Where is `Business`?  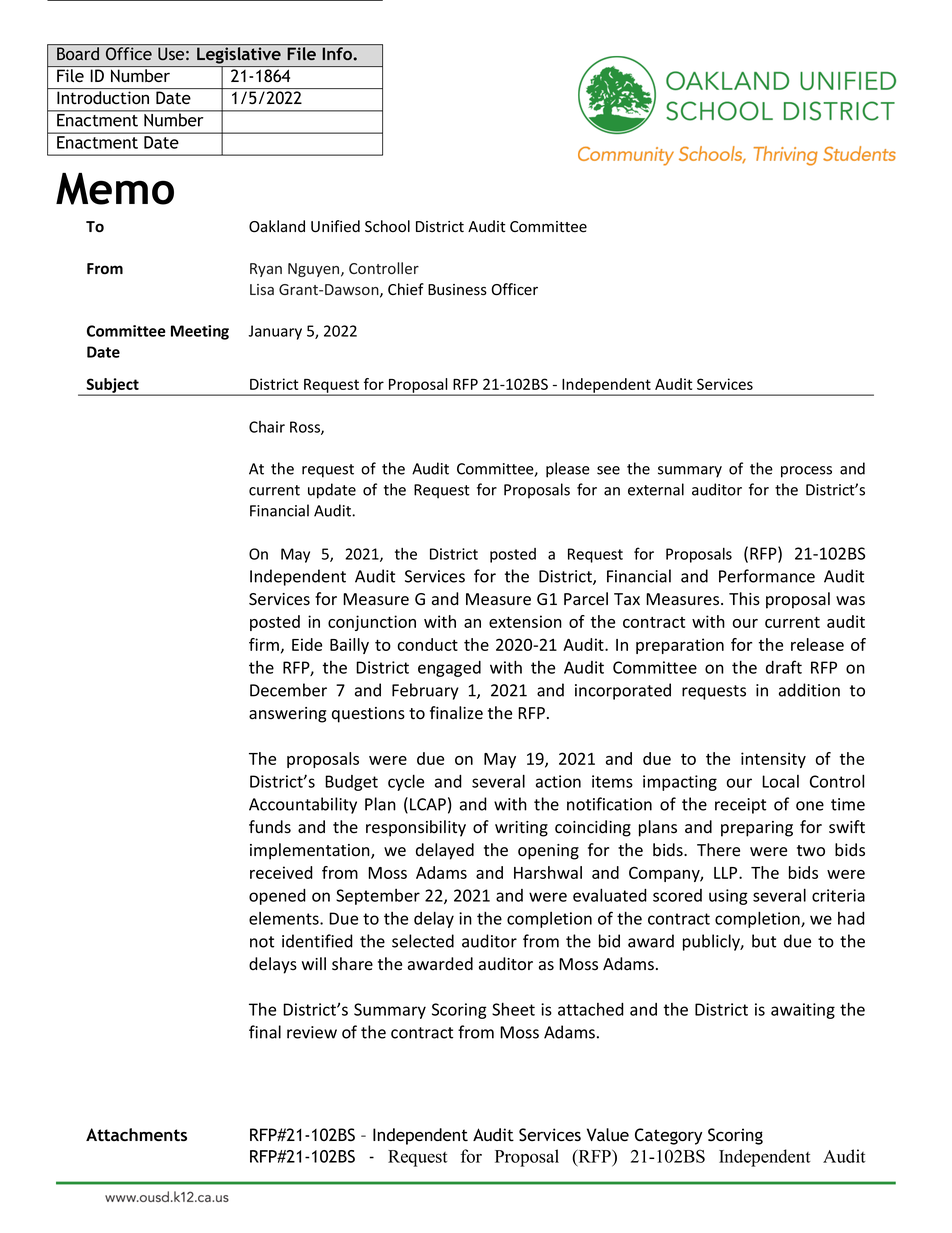
Business is located at coordinates (457, 290).
